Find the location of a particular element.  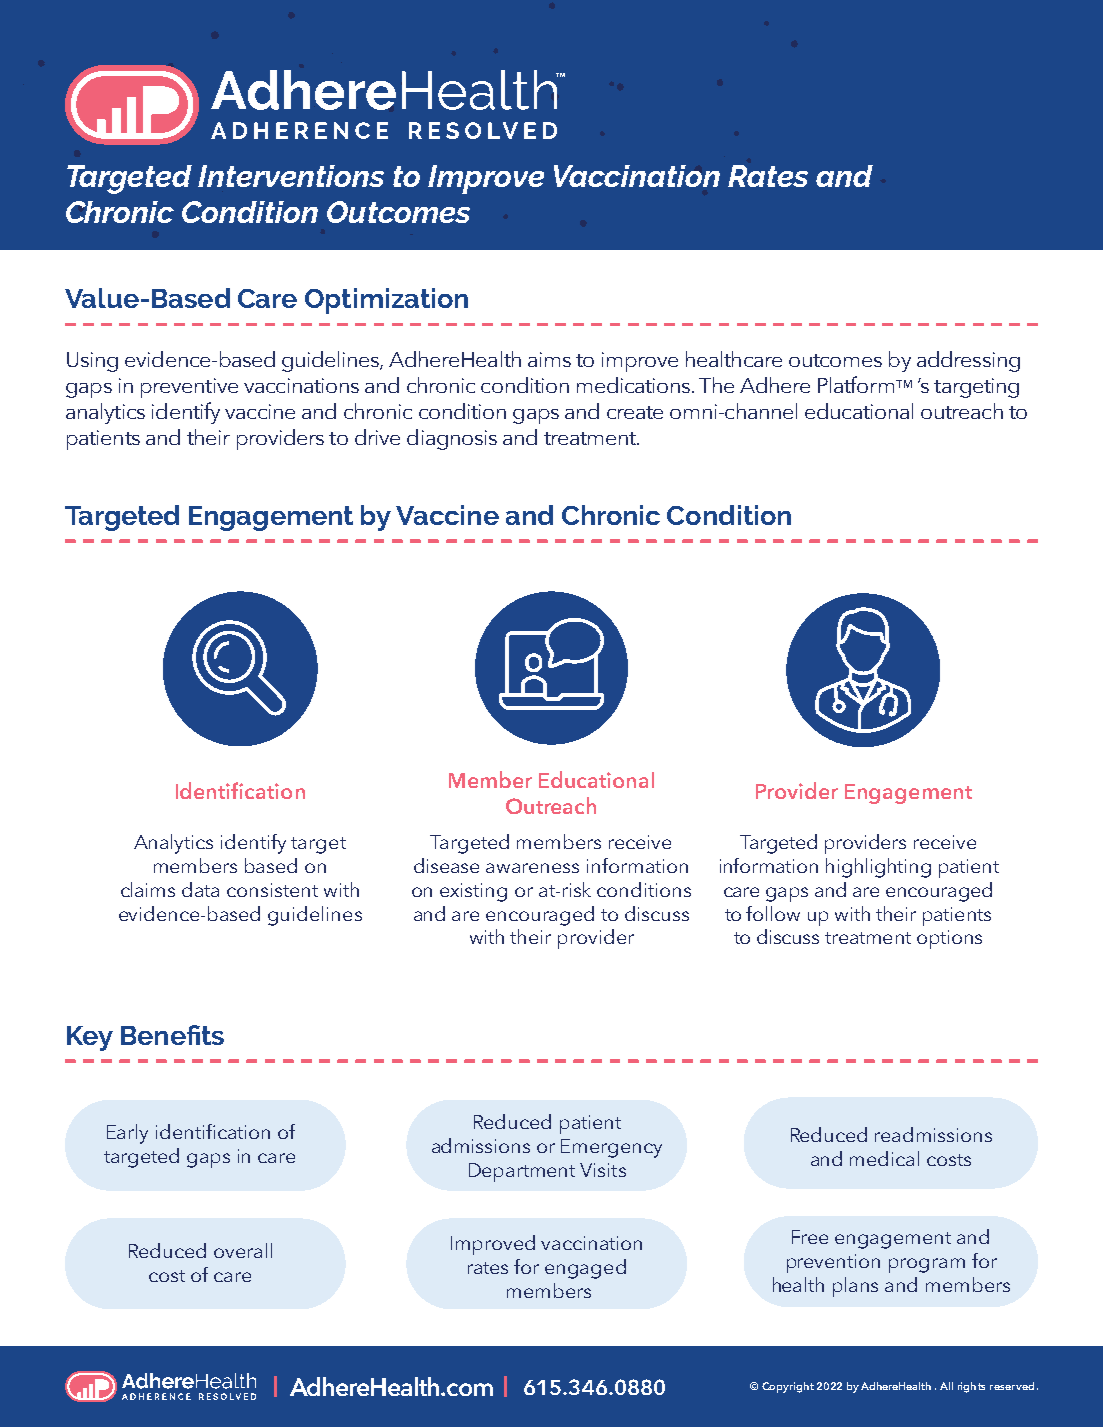

create is located at coordinates (635, 412).
